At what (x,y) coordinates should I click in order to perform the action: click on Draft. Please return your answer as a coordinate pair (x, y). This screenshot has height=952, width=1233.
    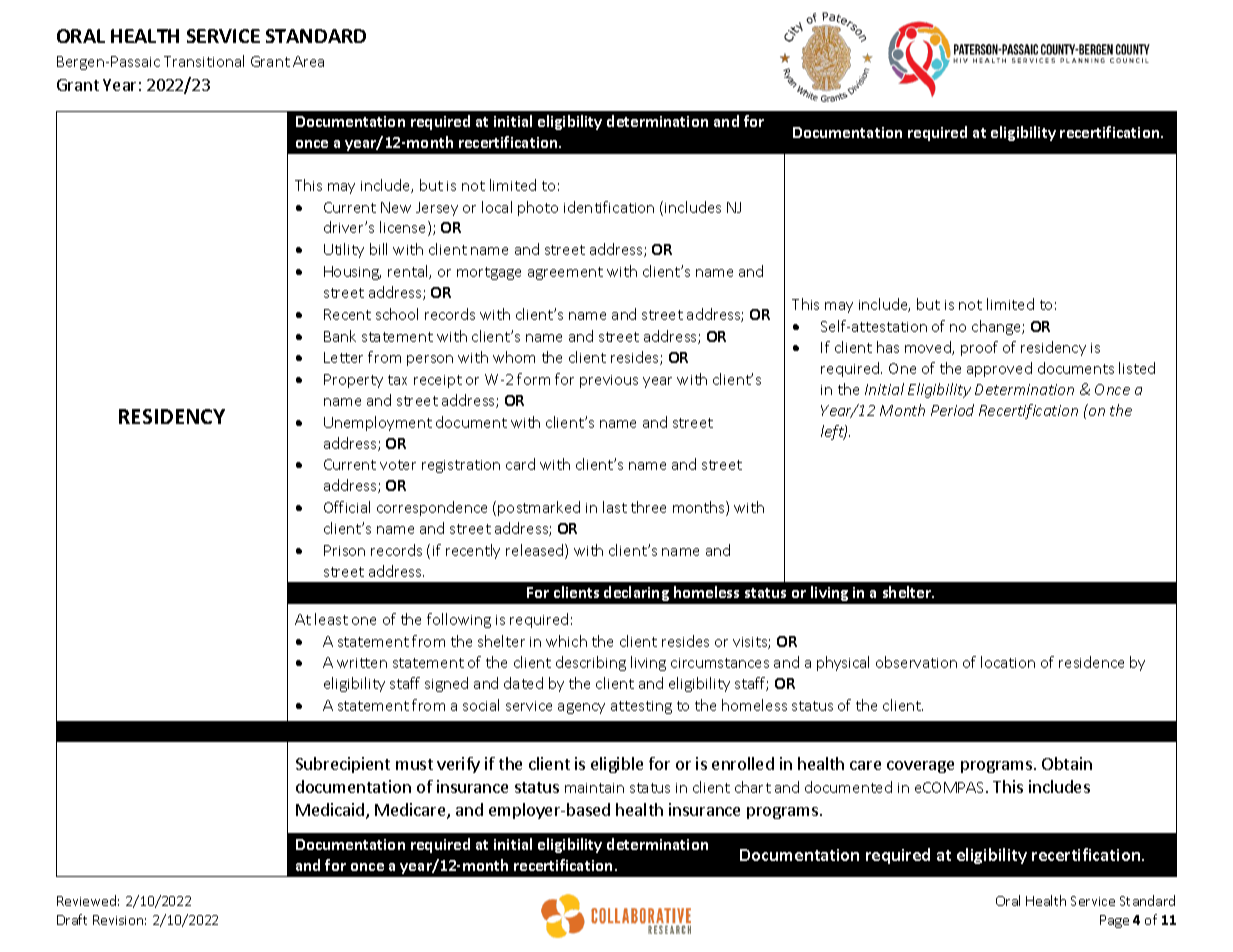
    Looking at the image, I should click on (72, 919).
